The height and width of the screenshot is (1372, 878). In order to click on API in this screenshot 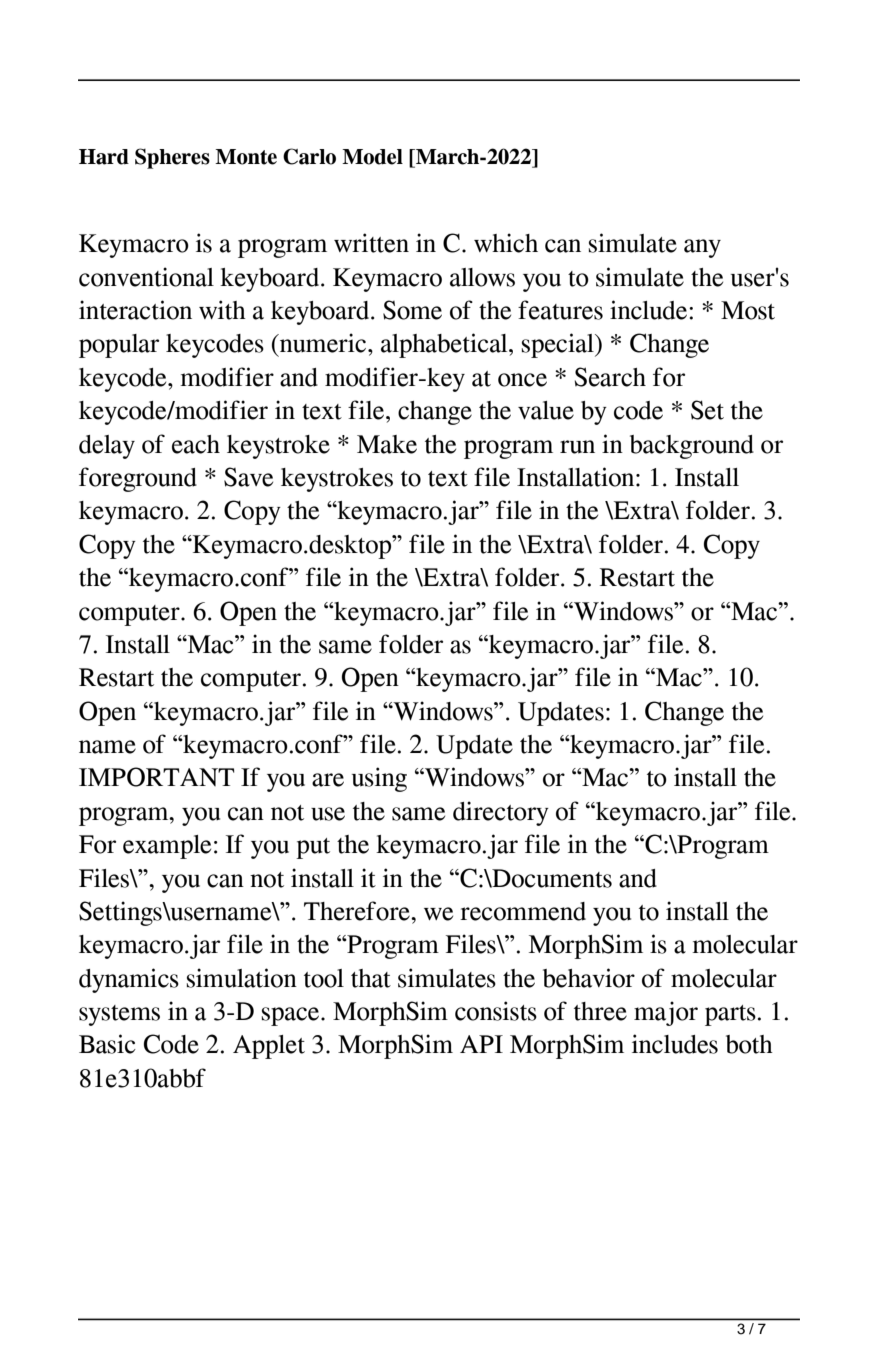, I will do `click(481, 1044)`.
